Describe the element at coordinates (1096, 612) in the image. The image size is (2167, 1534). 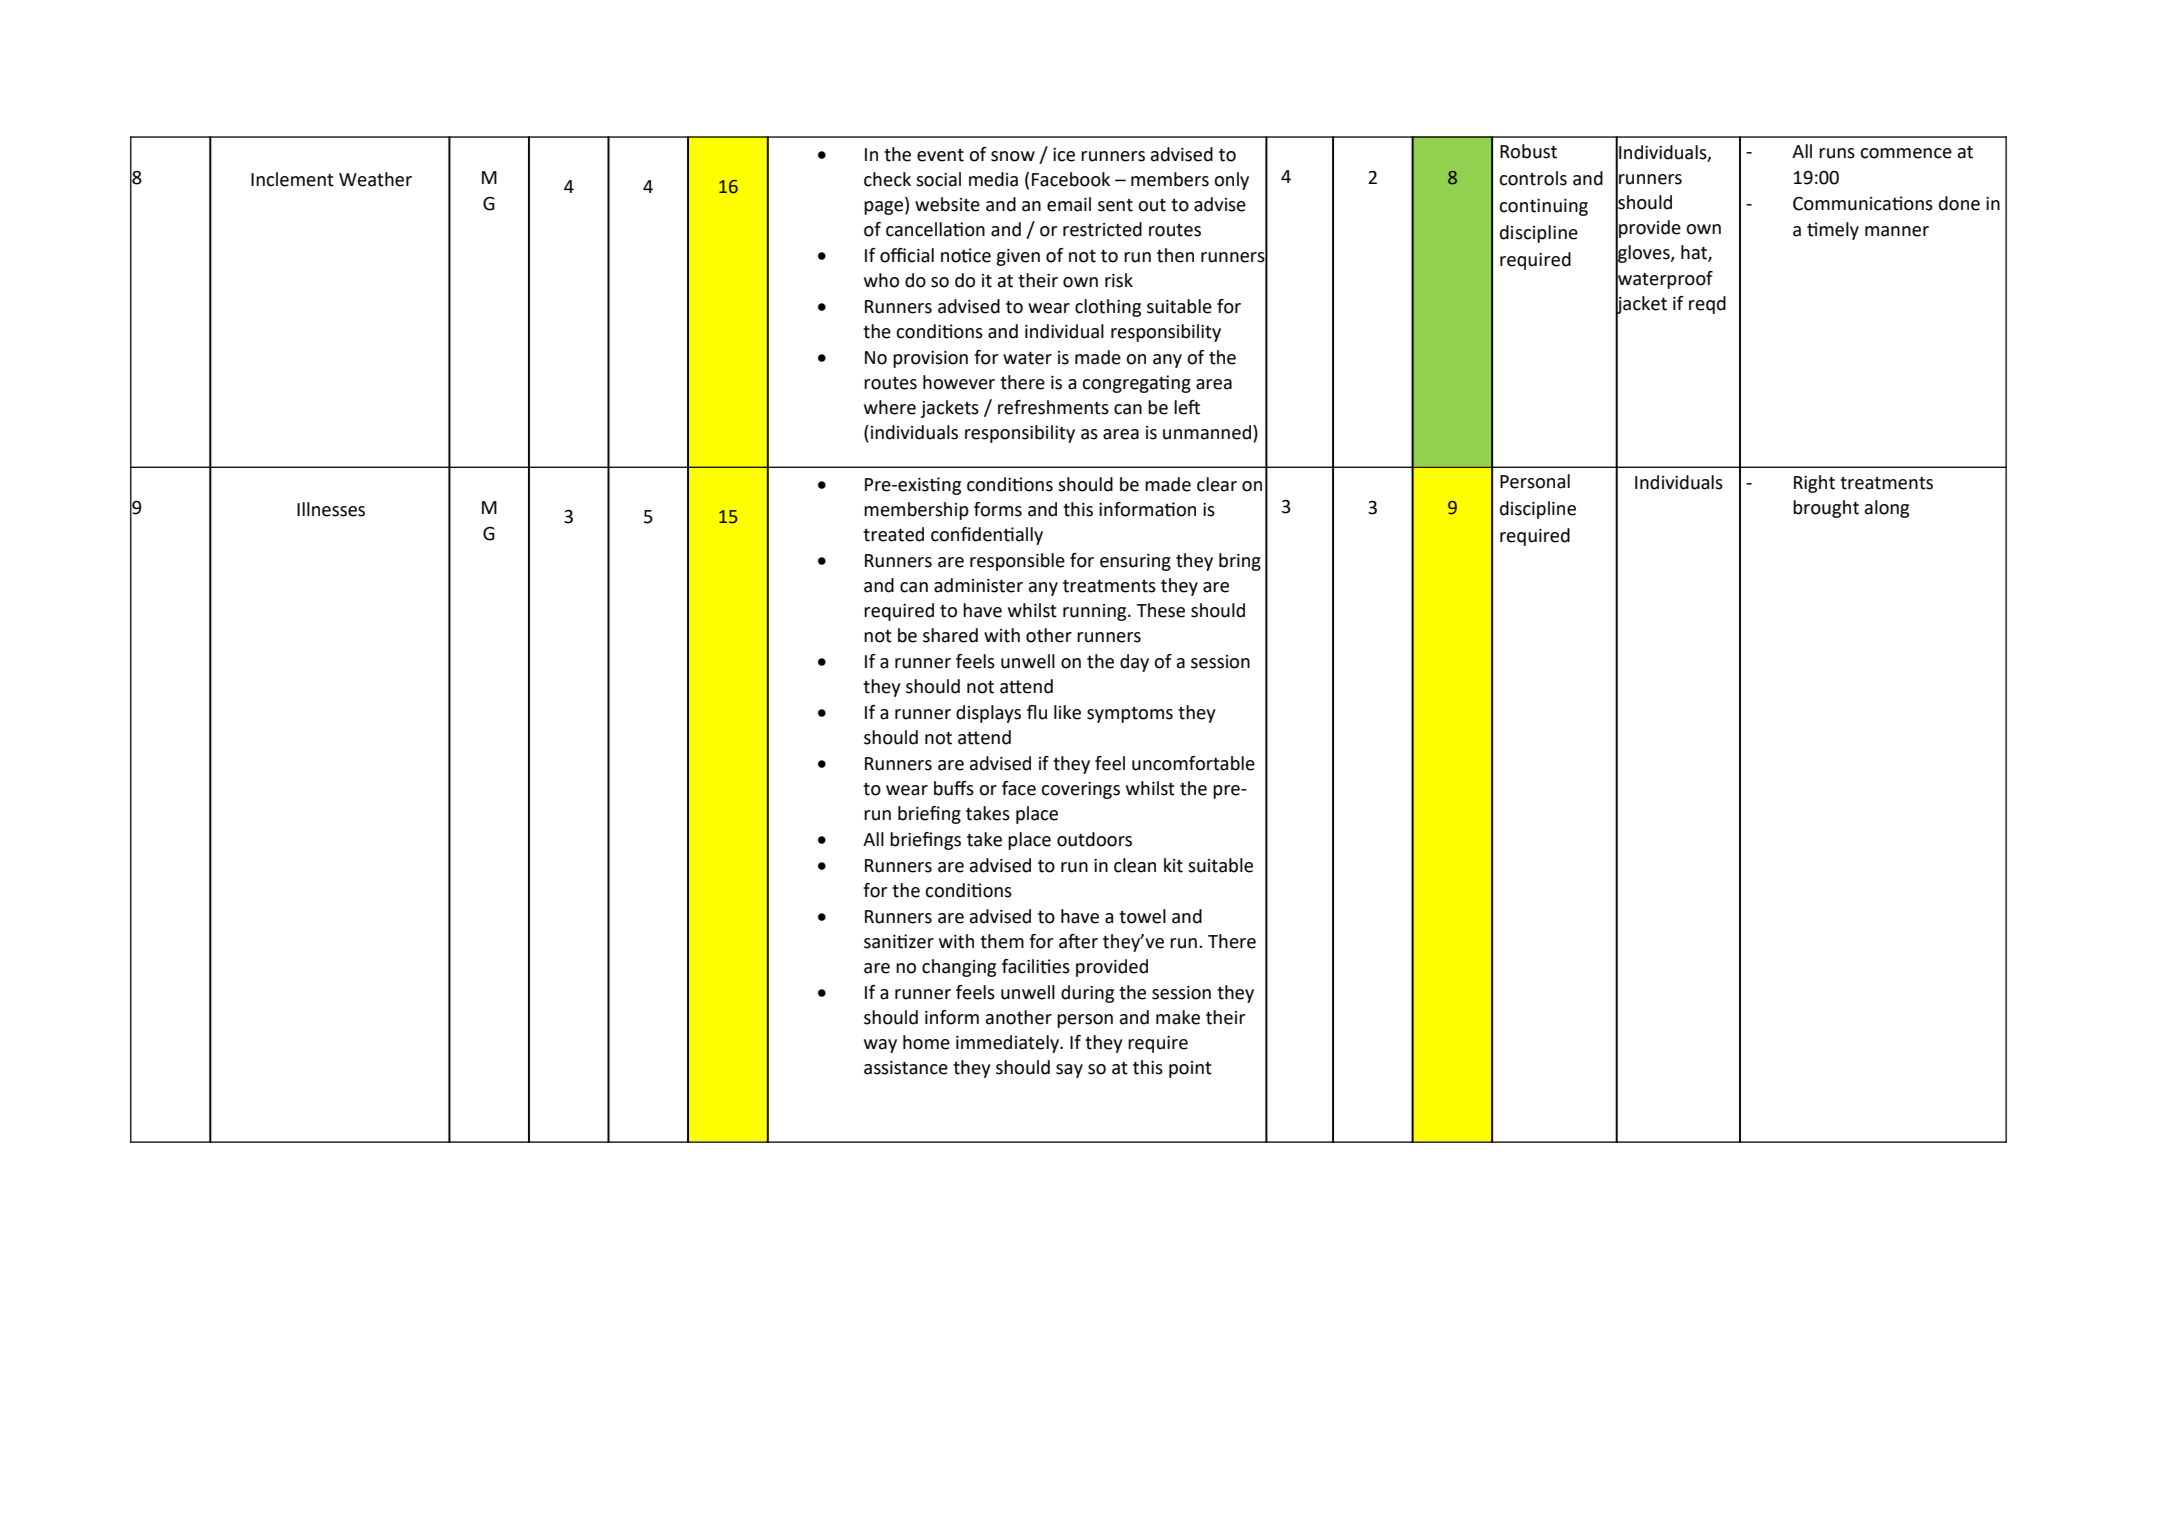
I see `running` at that location.
